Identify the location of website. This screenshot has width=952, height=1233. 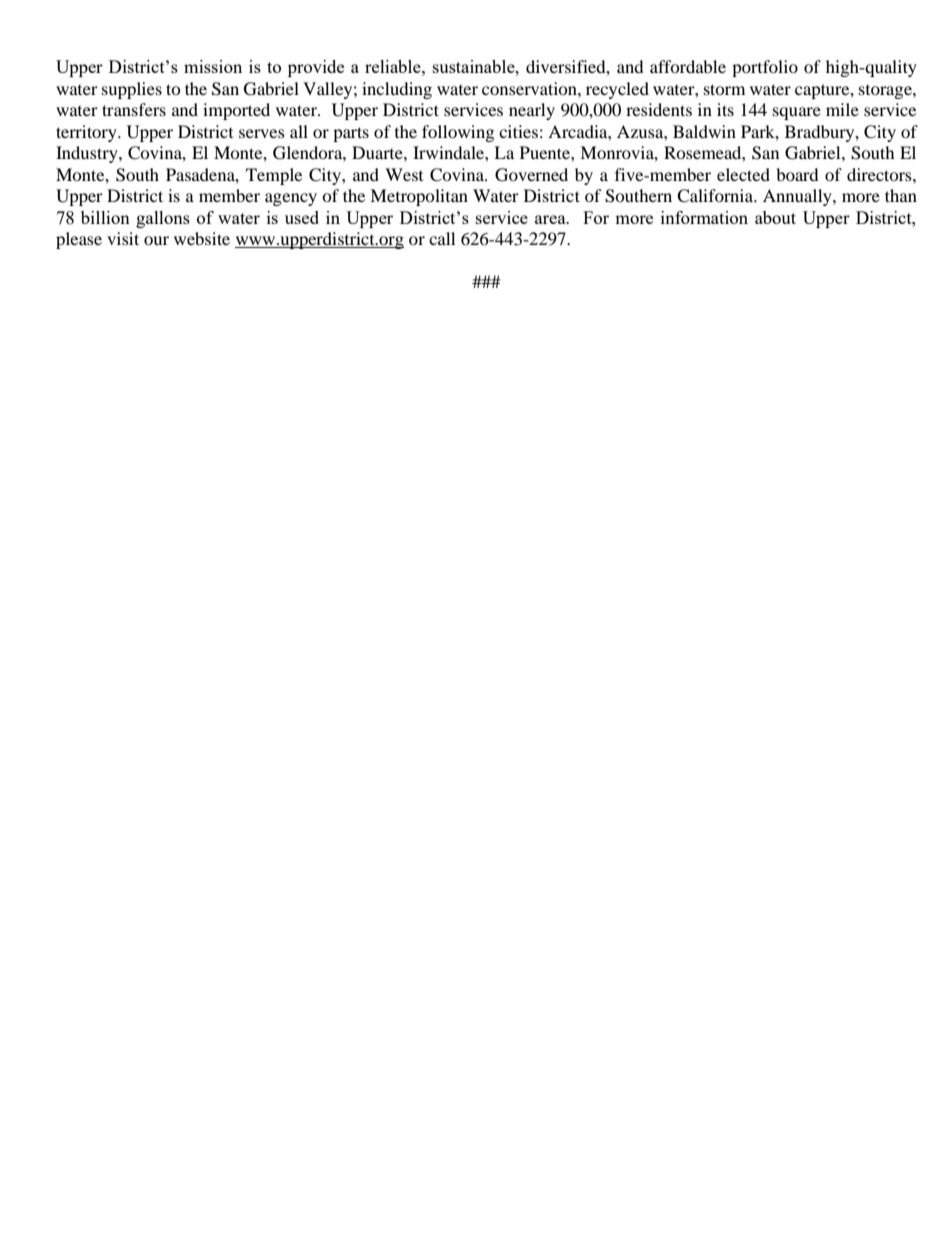
(202, 238).
